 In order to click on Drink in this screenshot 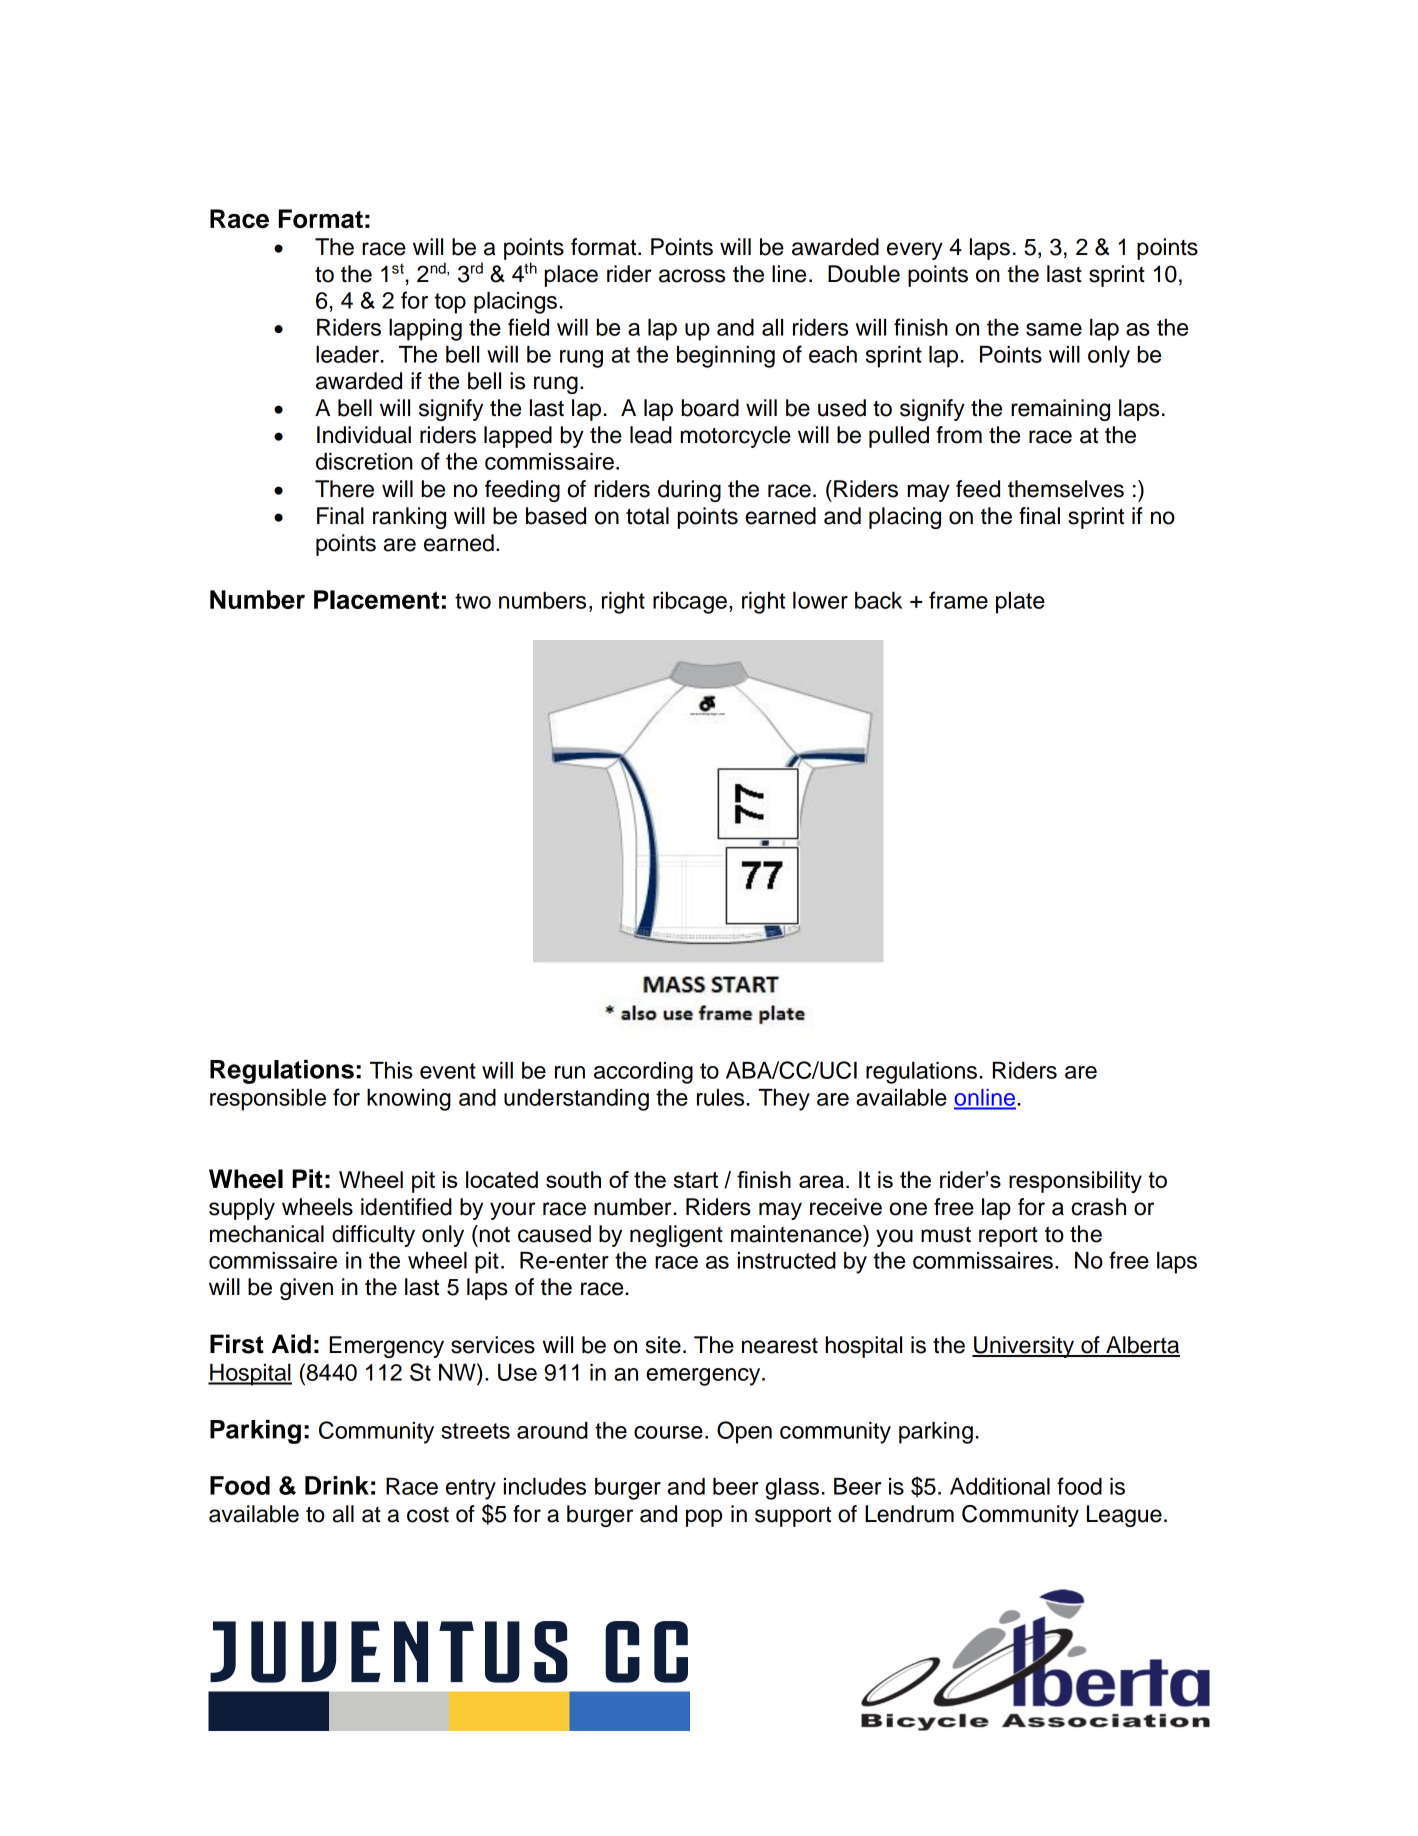, I will do `click(337, 1485)`.
